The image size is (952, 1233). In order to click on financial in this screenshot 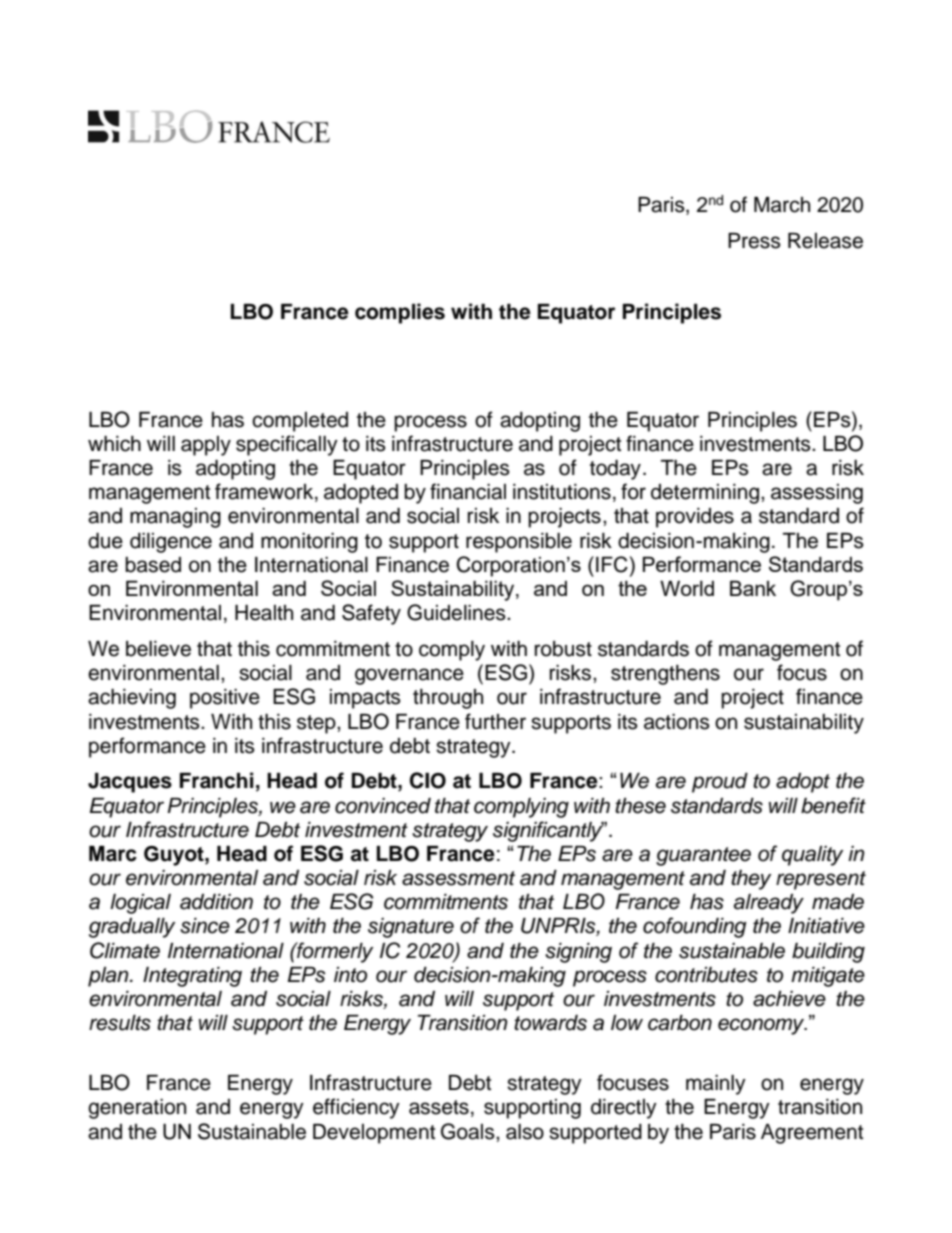, I will do `click(468, 491)`.
